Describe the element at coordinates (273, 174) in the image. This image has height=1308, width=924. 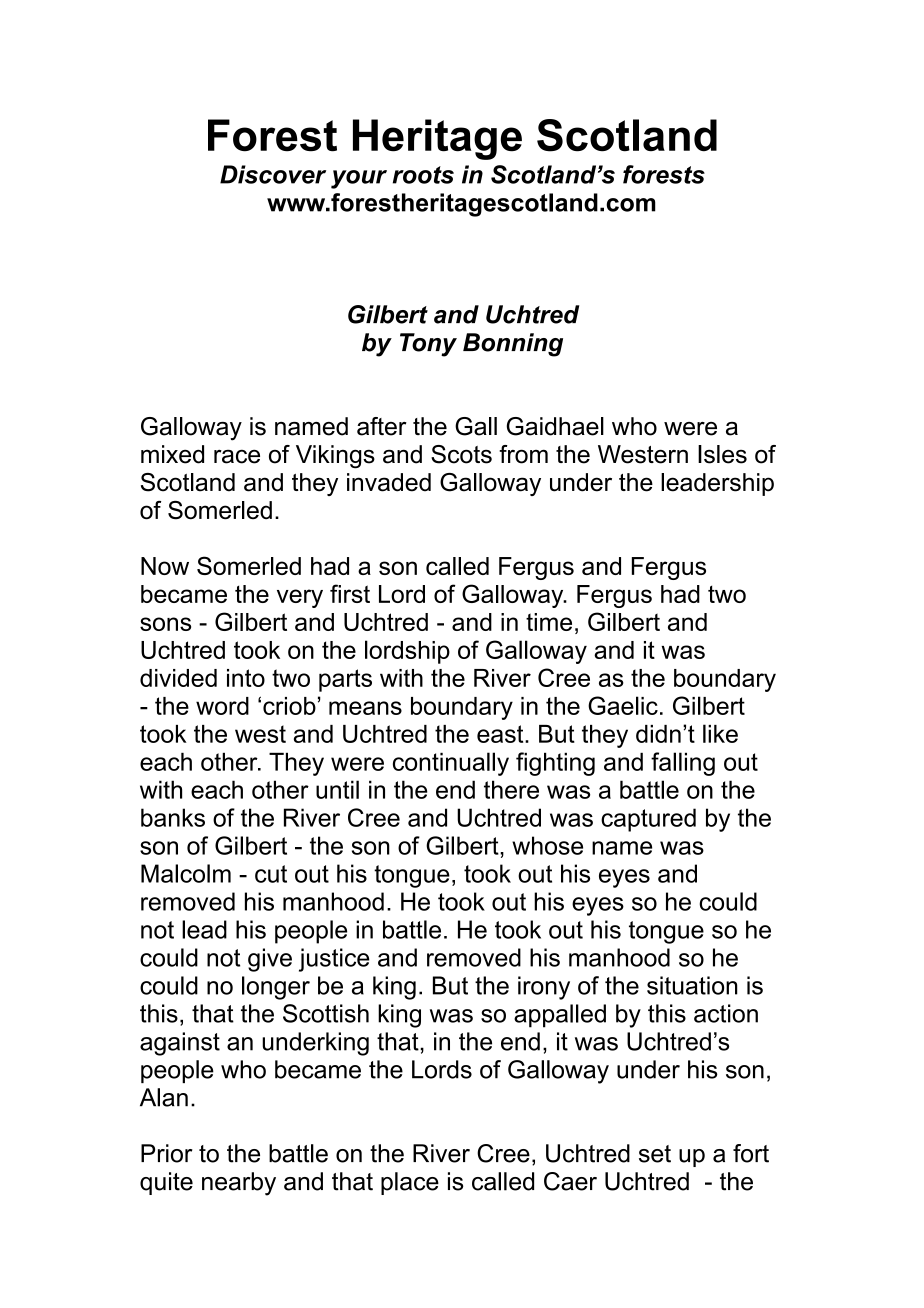
I see `Discover` at that location.
